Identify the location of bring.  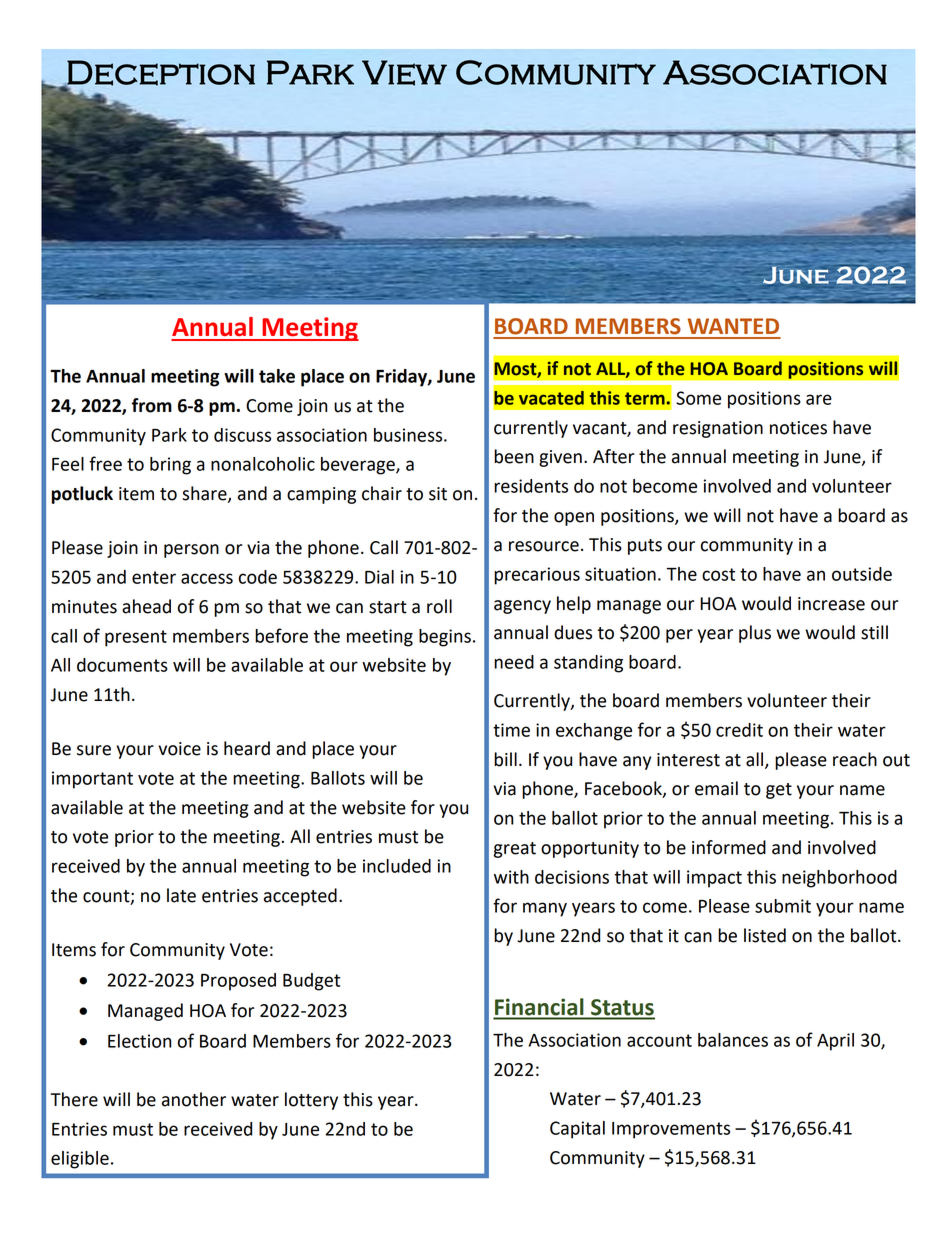
(170, 466).
